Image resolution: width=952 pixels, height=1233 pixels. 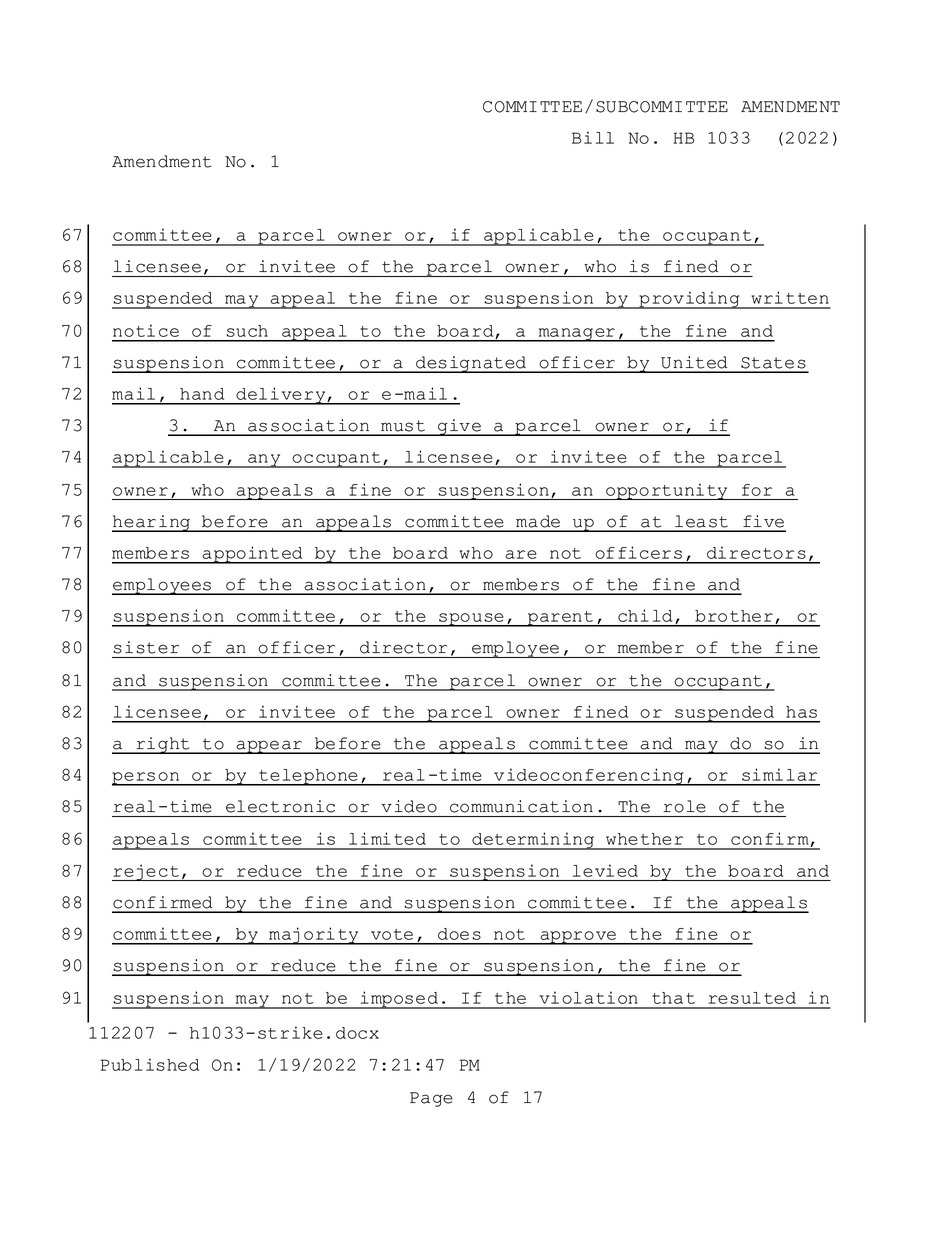 I want to click on opportunity, so click(x=667, y=491).
